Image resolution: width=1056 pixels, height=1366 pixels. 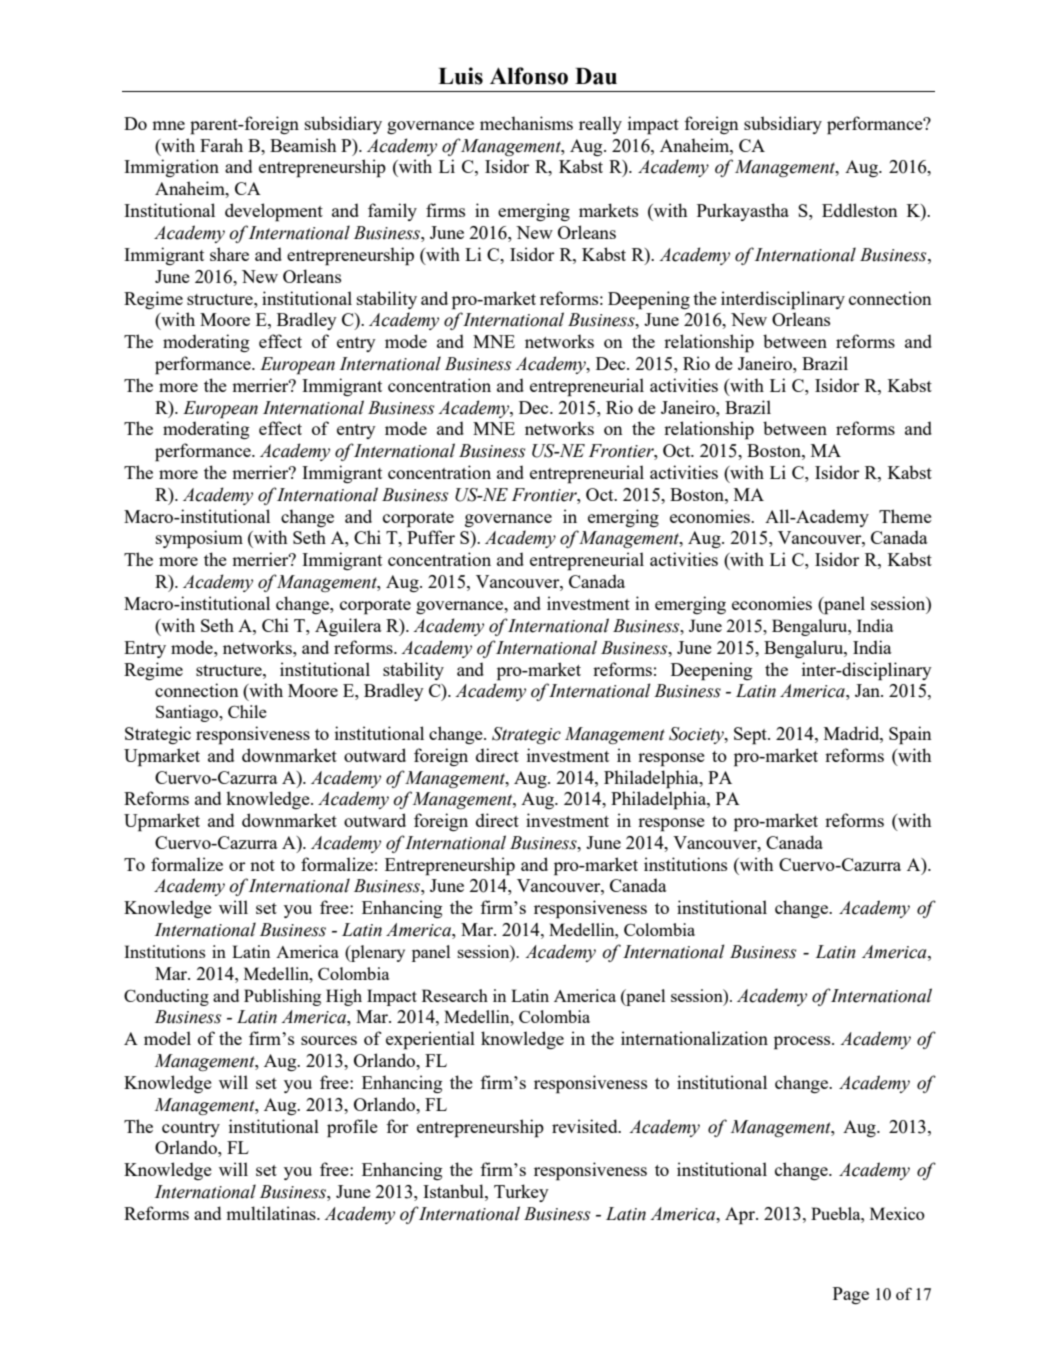 I want to click on Sept, so click(x=751, y=736).
